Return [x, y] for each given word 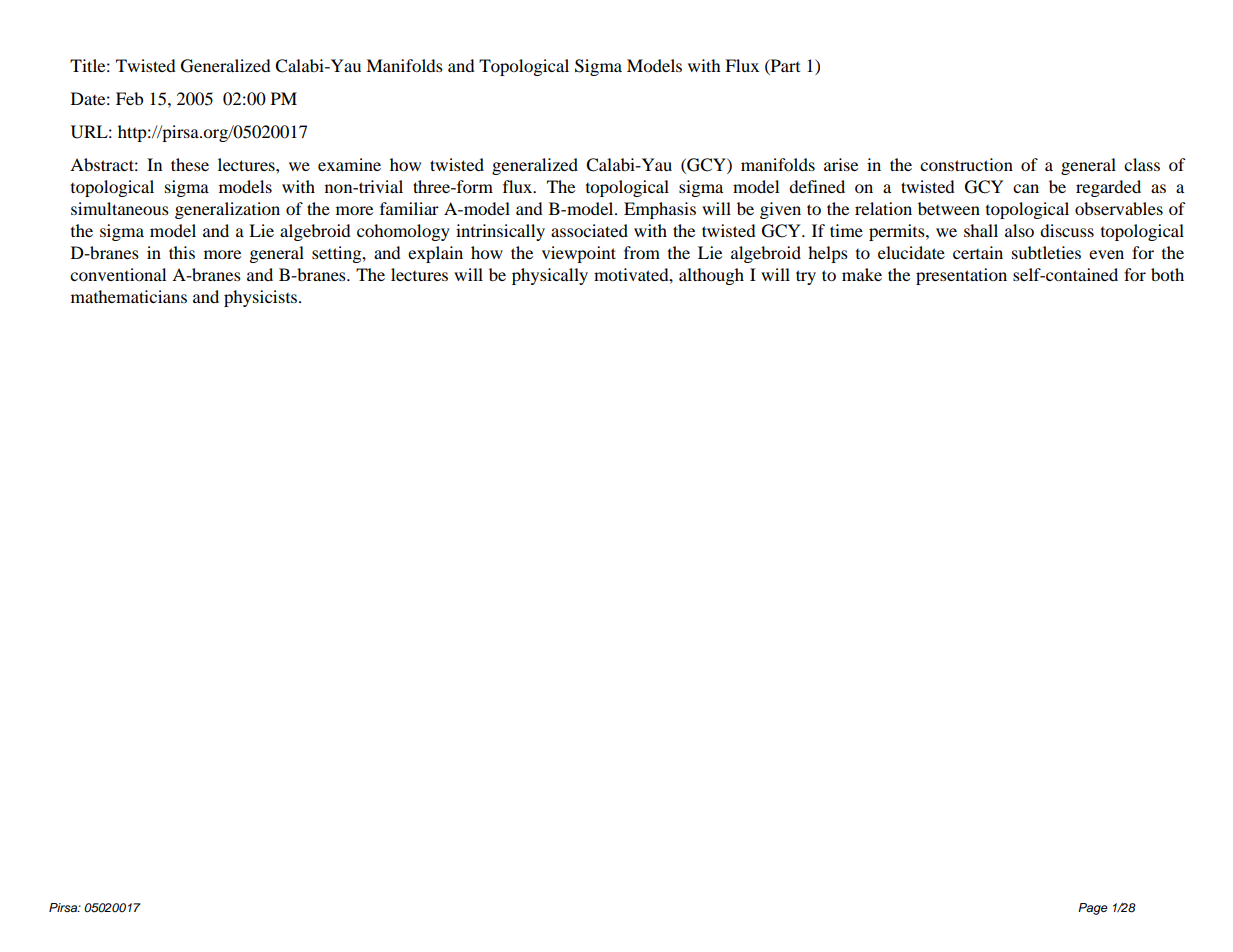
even [1106, 254]
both [1167, 274]
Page [1093, 909]
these [190, 164]
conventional [118, 274]
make [862, 274]
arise [841, 164]
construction [966, 164]
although [711, 276]
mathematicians [129, 296]
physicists [262, 298]
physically [550, 276]
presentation [961, 276]
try [806, 277]
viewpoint [579, 254]
